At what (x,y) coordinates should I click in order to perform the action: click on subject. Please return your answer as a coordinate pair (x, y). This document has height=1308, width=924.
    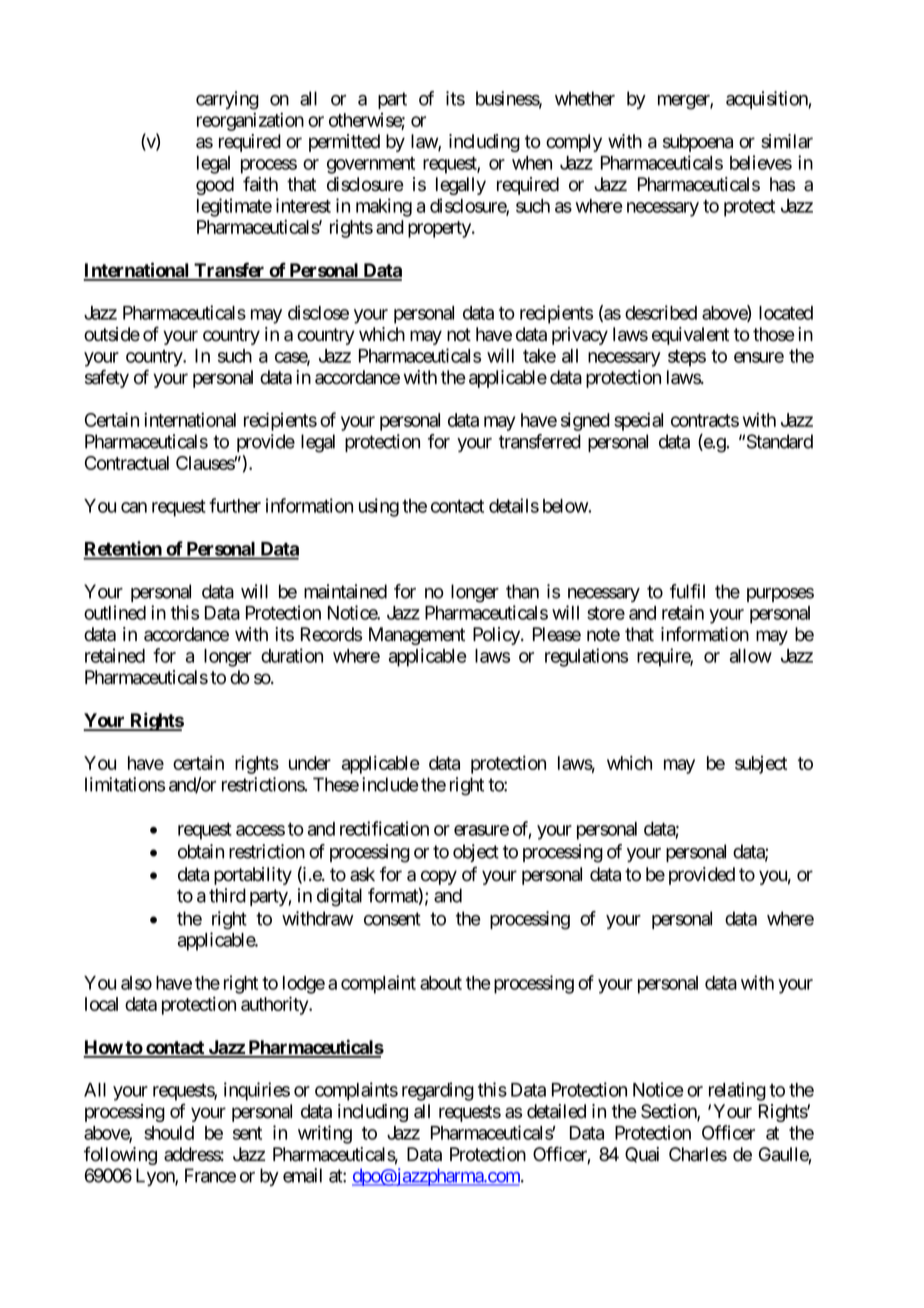
    Looking at the image, I should click on (761, 765).
